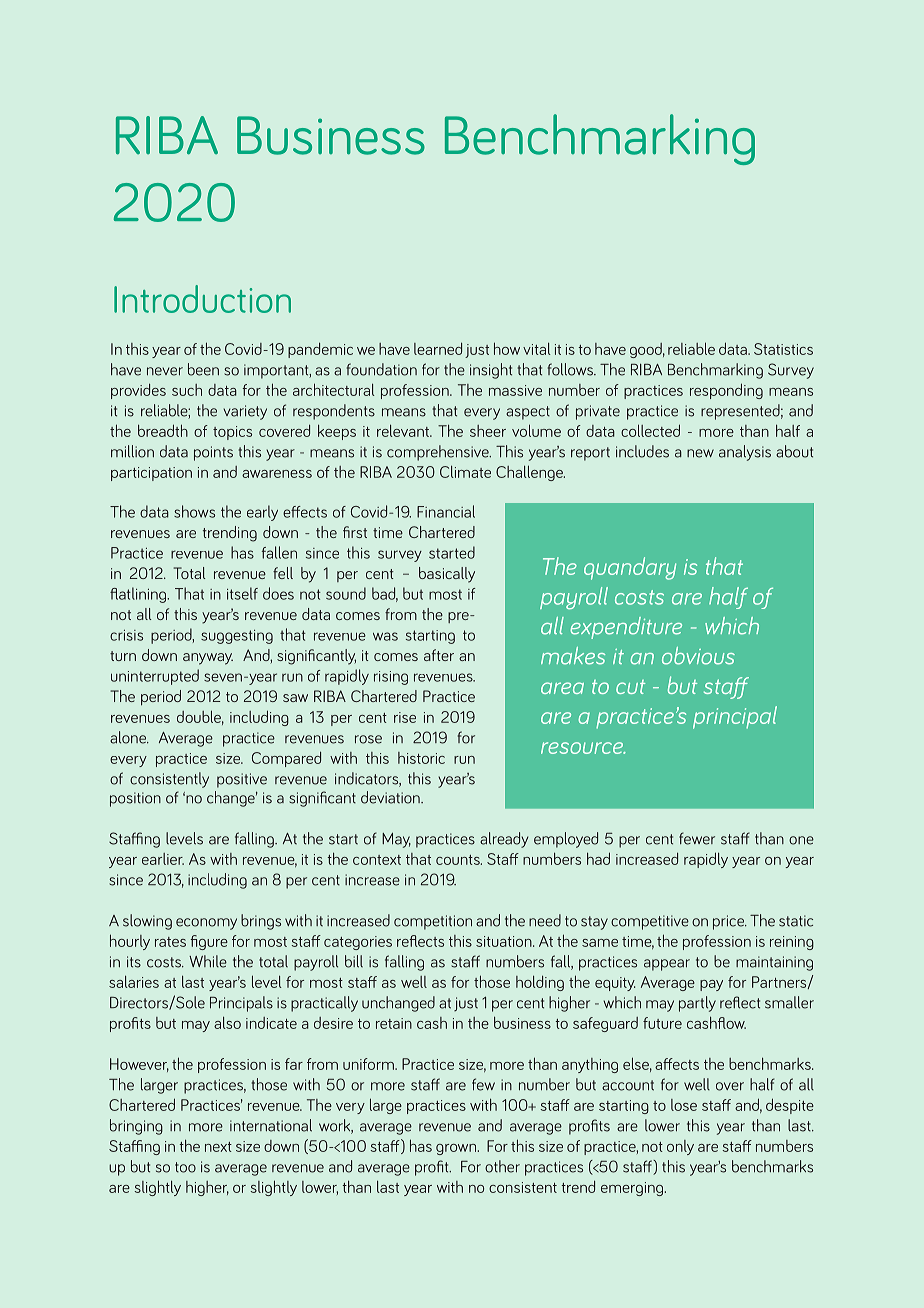  I want to click on learned, so click(438, 348).
